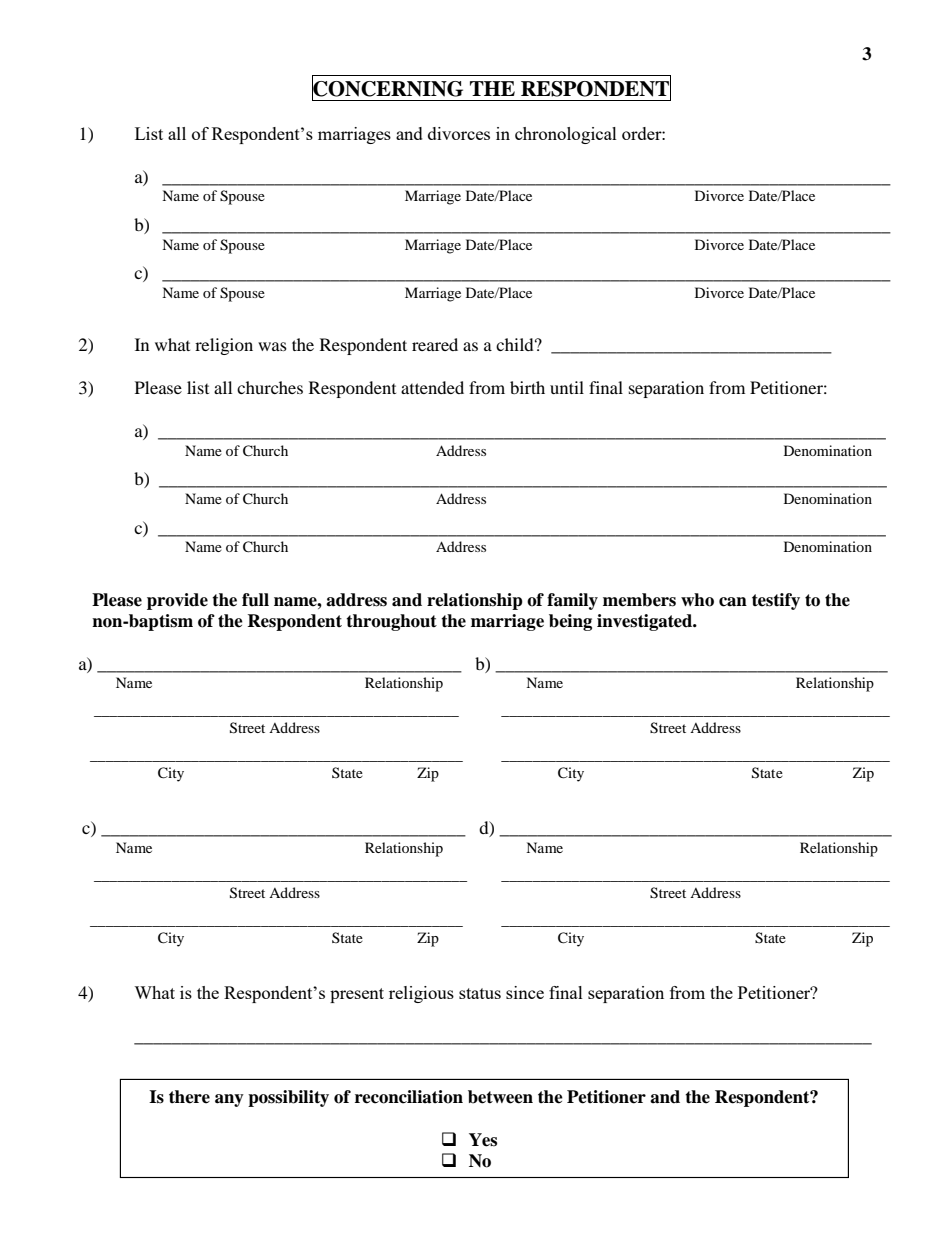  What do you see at coordinates (527, 387) in the page?
I see `birth` at bounding box center [527, 387].
